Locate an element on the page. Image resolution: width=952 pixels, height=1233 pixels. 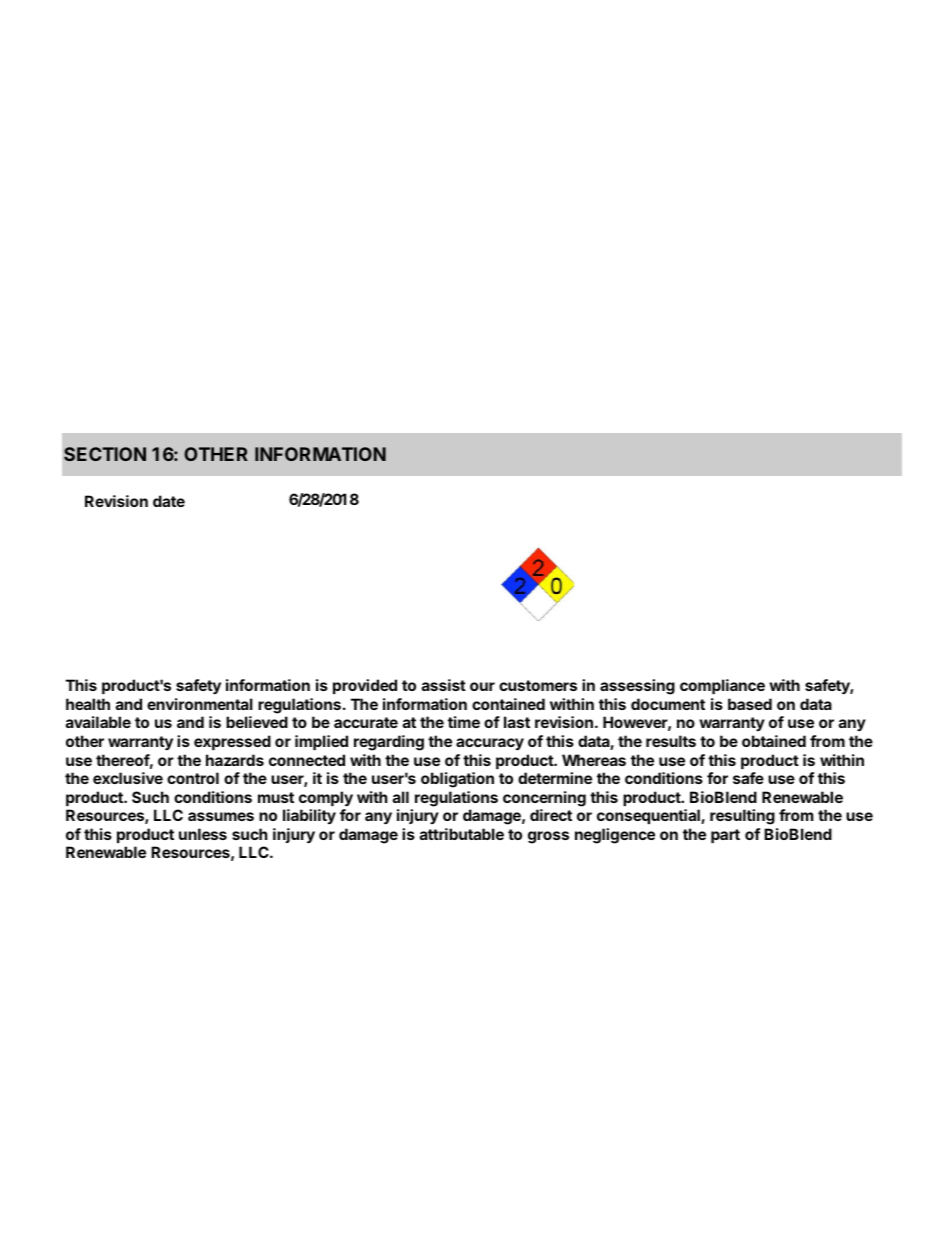
unless is located at coordinates (203, 834).
